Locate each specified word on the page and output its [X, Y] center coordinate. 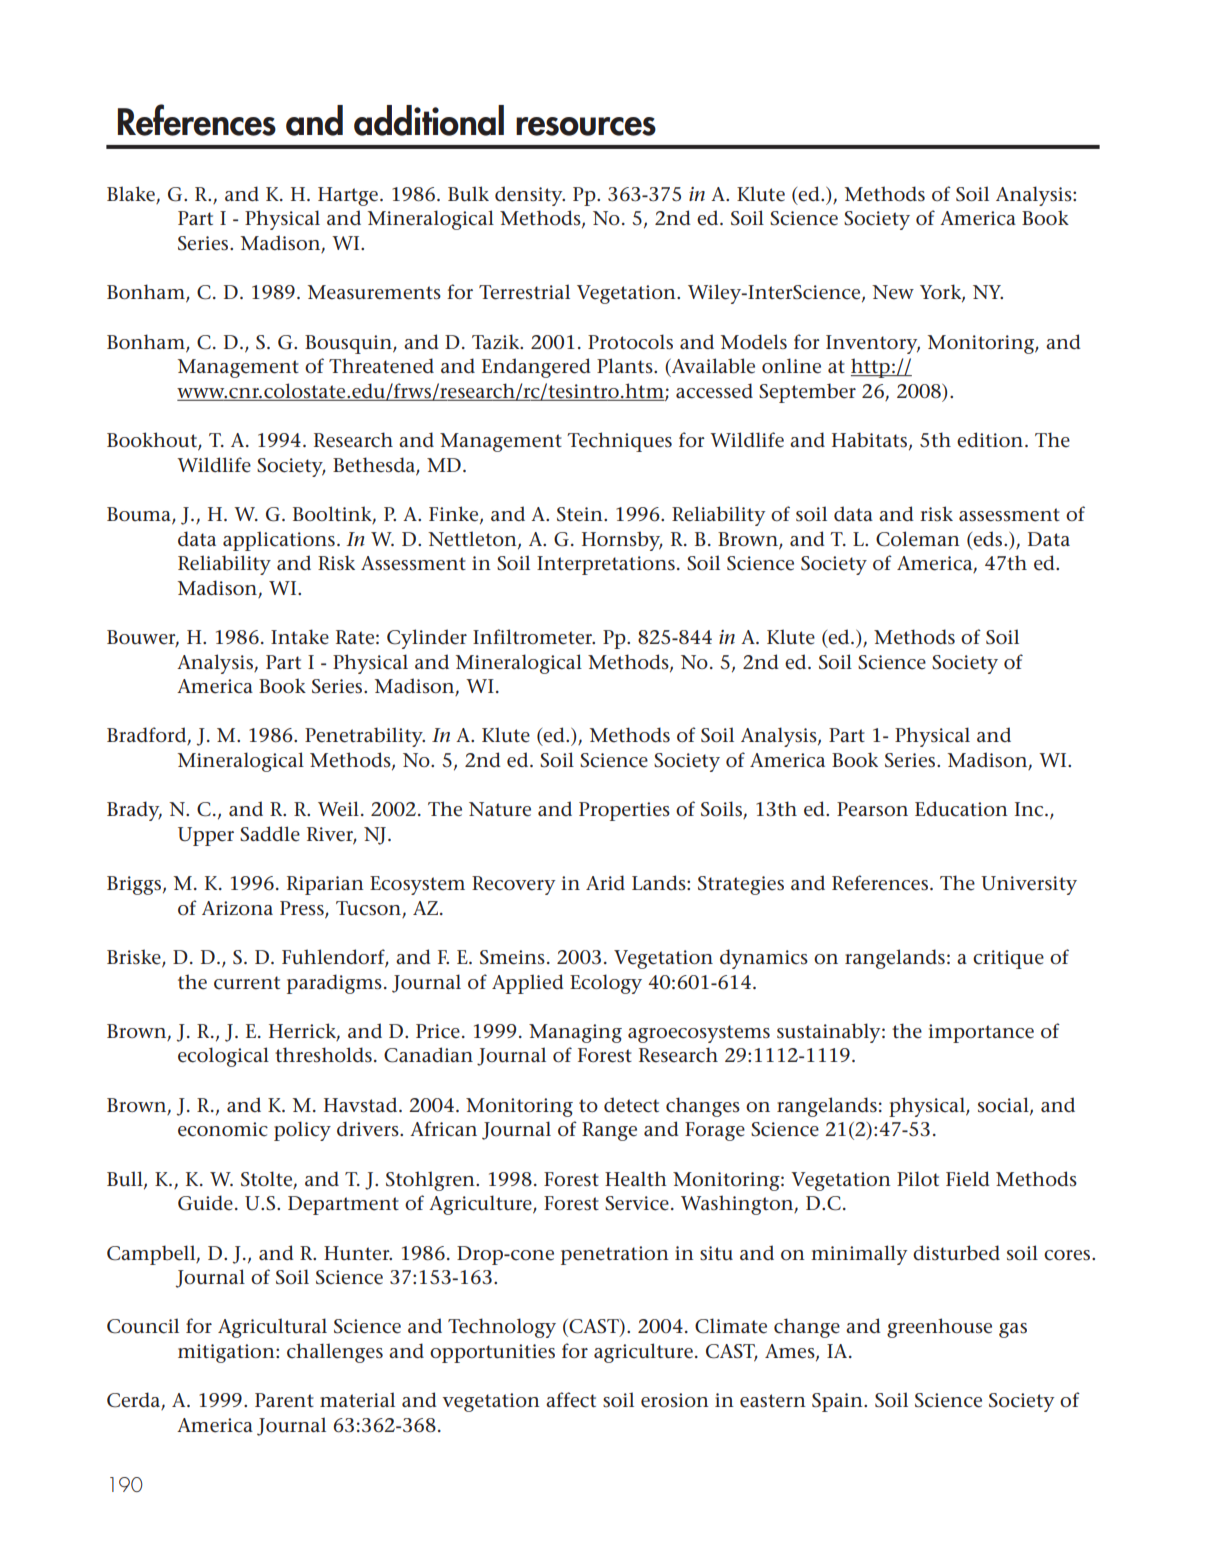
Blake [132, 195]
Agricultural [272, 1328]
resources [586, 126]
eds [988, 539]
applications [279, 541]
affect [571, 1400]
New [893, 292]
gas [1013, 1330]
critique [1008, 959]
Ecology [606, 984]
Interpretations [606, 565]
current [247, 983]
